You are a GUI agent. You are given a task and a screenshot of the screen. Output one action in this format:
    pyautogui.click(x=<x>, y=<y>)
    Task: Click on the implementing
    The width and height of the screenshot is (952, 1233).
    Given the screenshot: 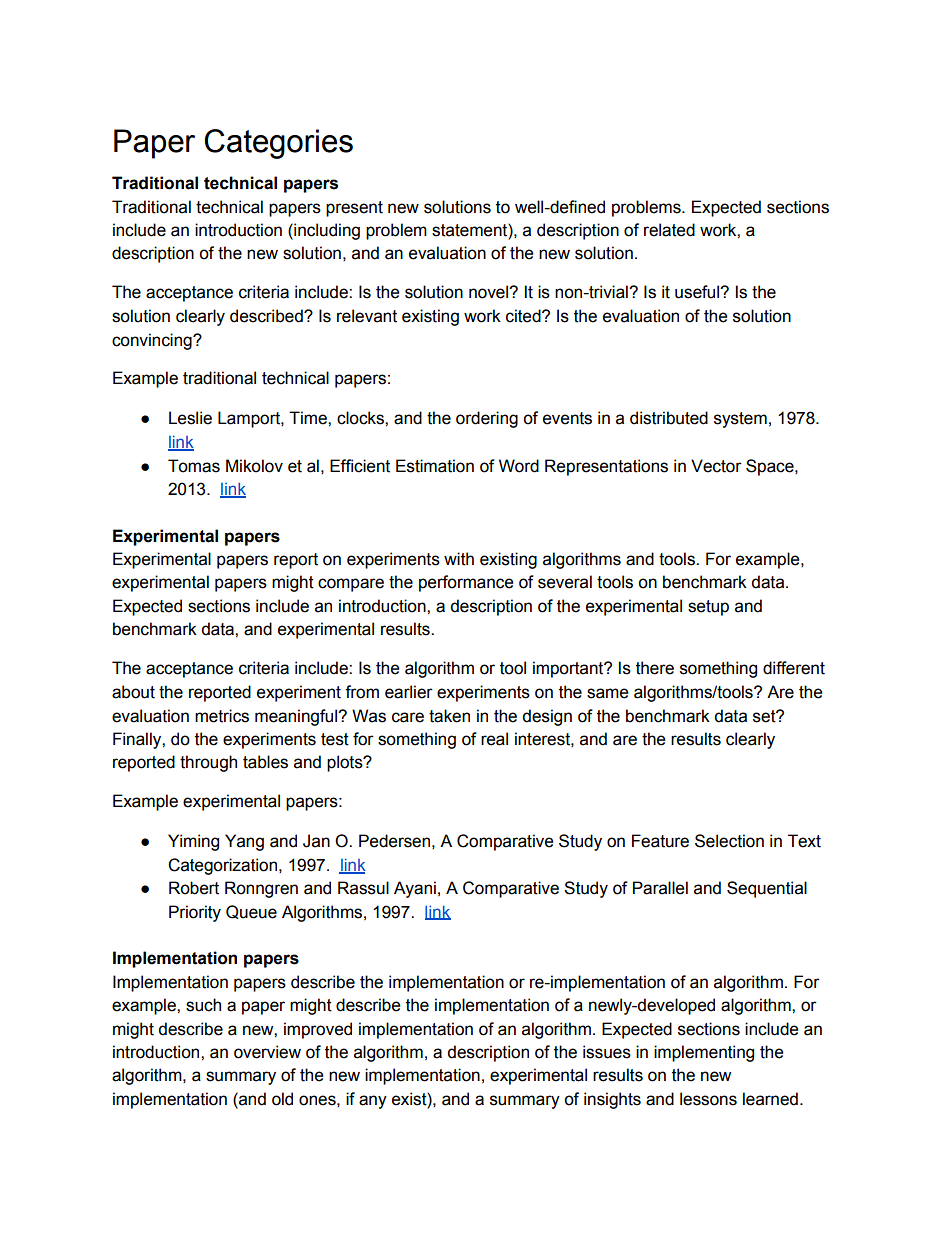 What is the action you would take?
    pyautogui.click(x=704, y=1053)
